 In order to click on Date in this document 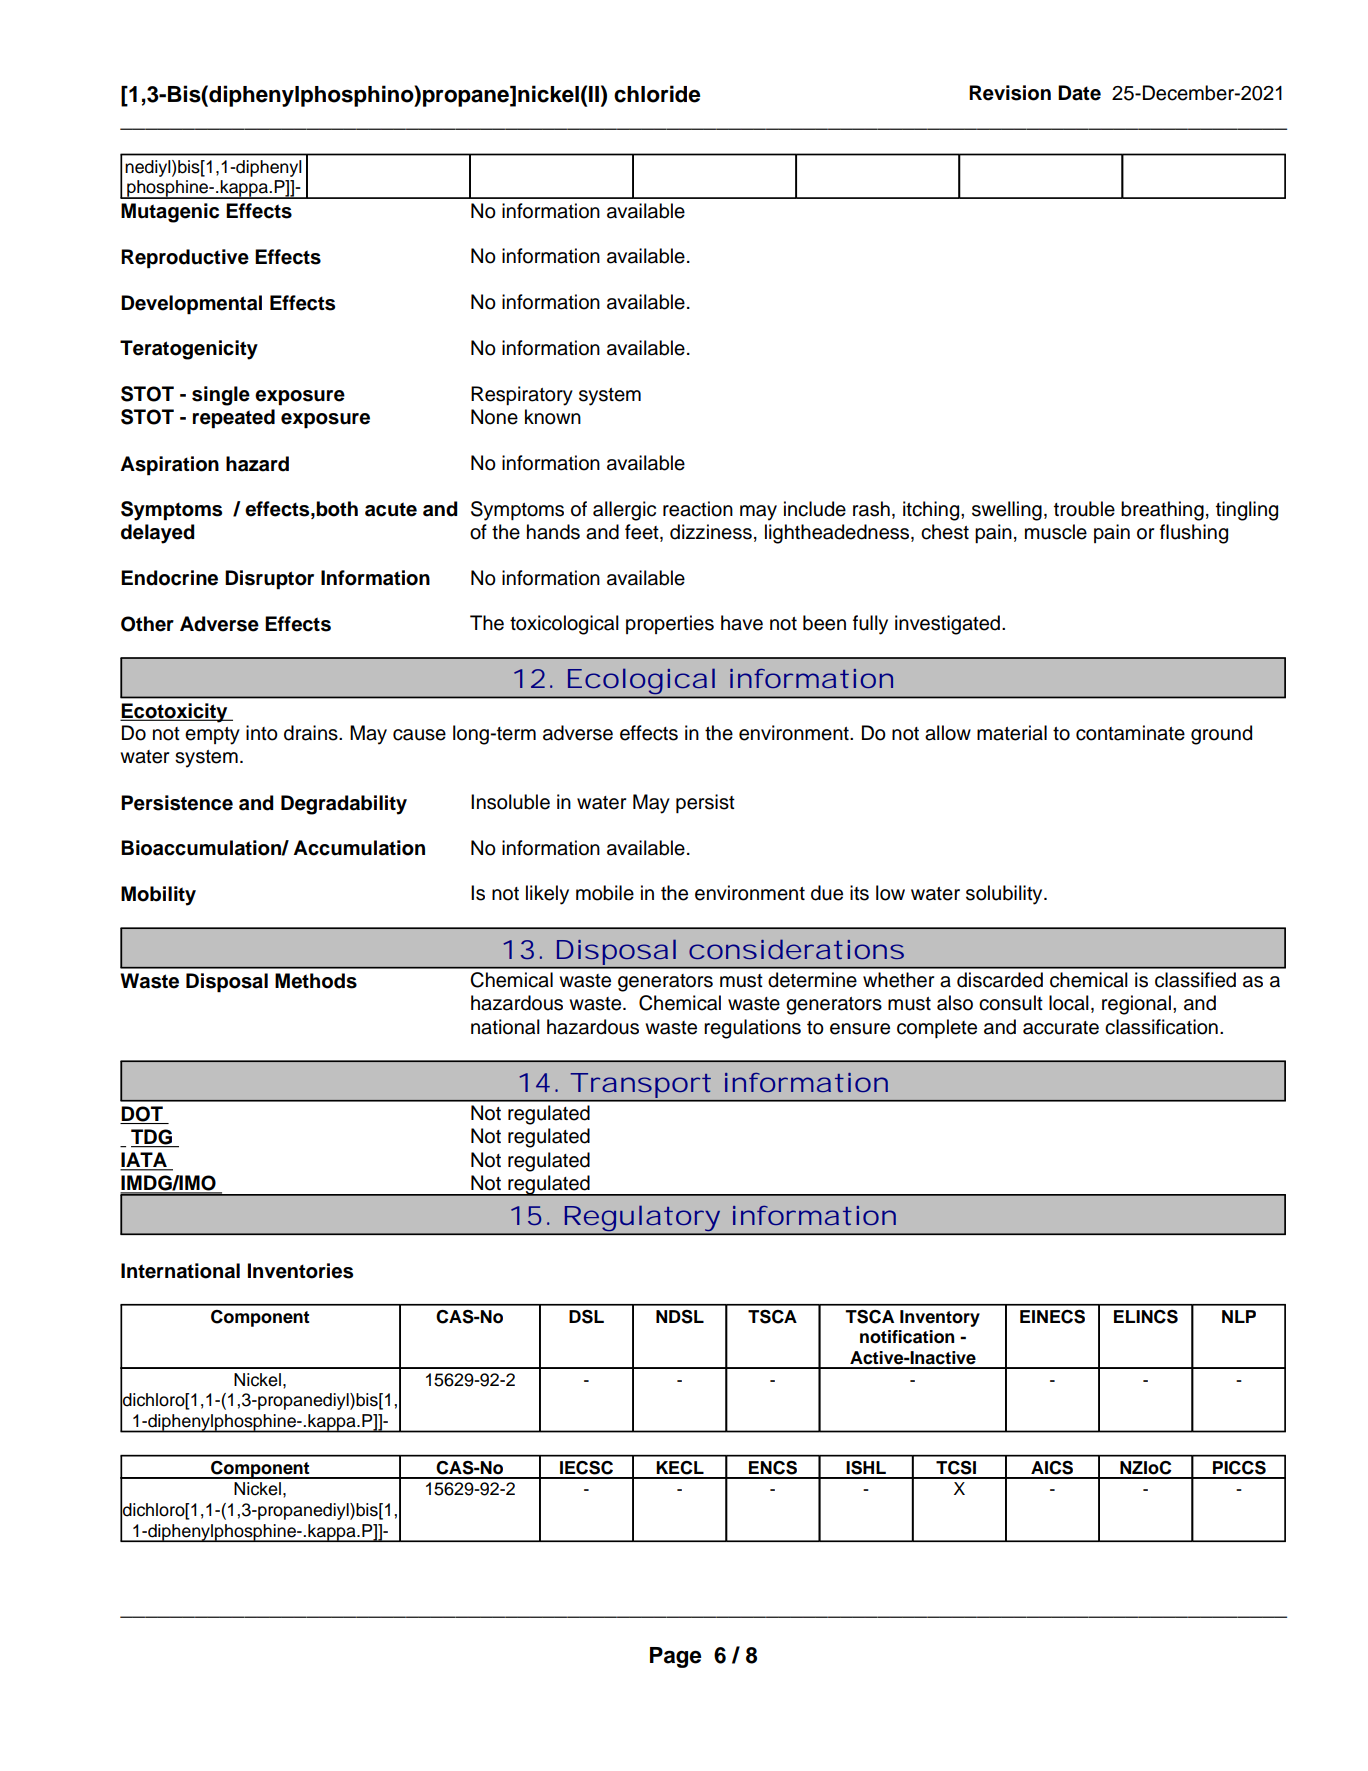, I will do `click(1079, 93)`.
